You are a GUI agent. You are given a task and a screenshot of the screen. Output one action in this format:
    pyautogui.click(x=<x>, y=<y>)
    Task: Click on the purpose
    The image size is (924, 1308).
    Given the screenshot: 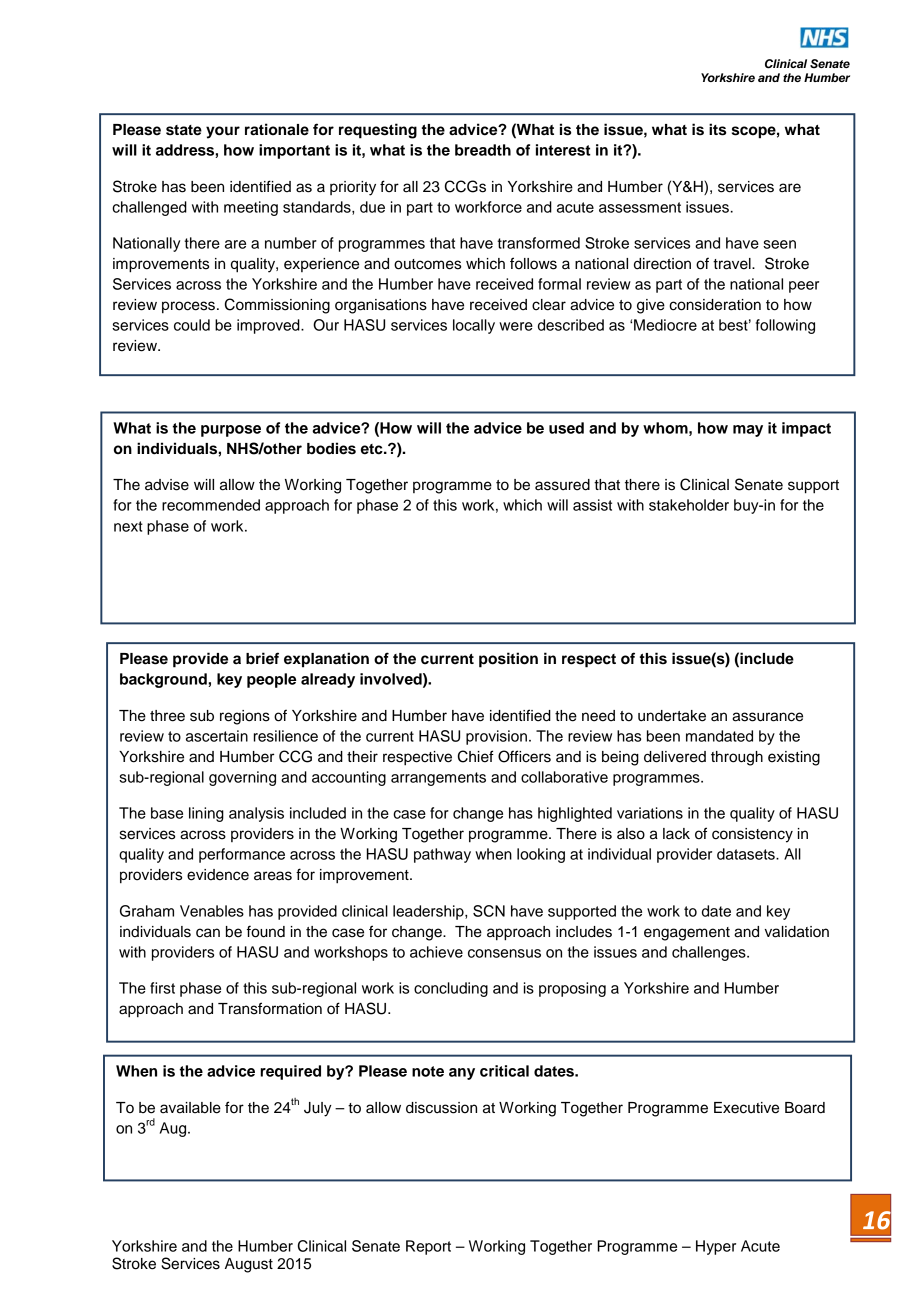 What is the action you would take?
    pyautogui.click(x=231, y=431)
